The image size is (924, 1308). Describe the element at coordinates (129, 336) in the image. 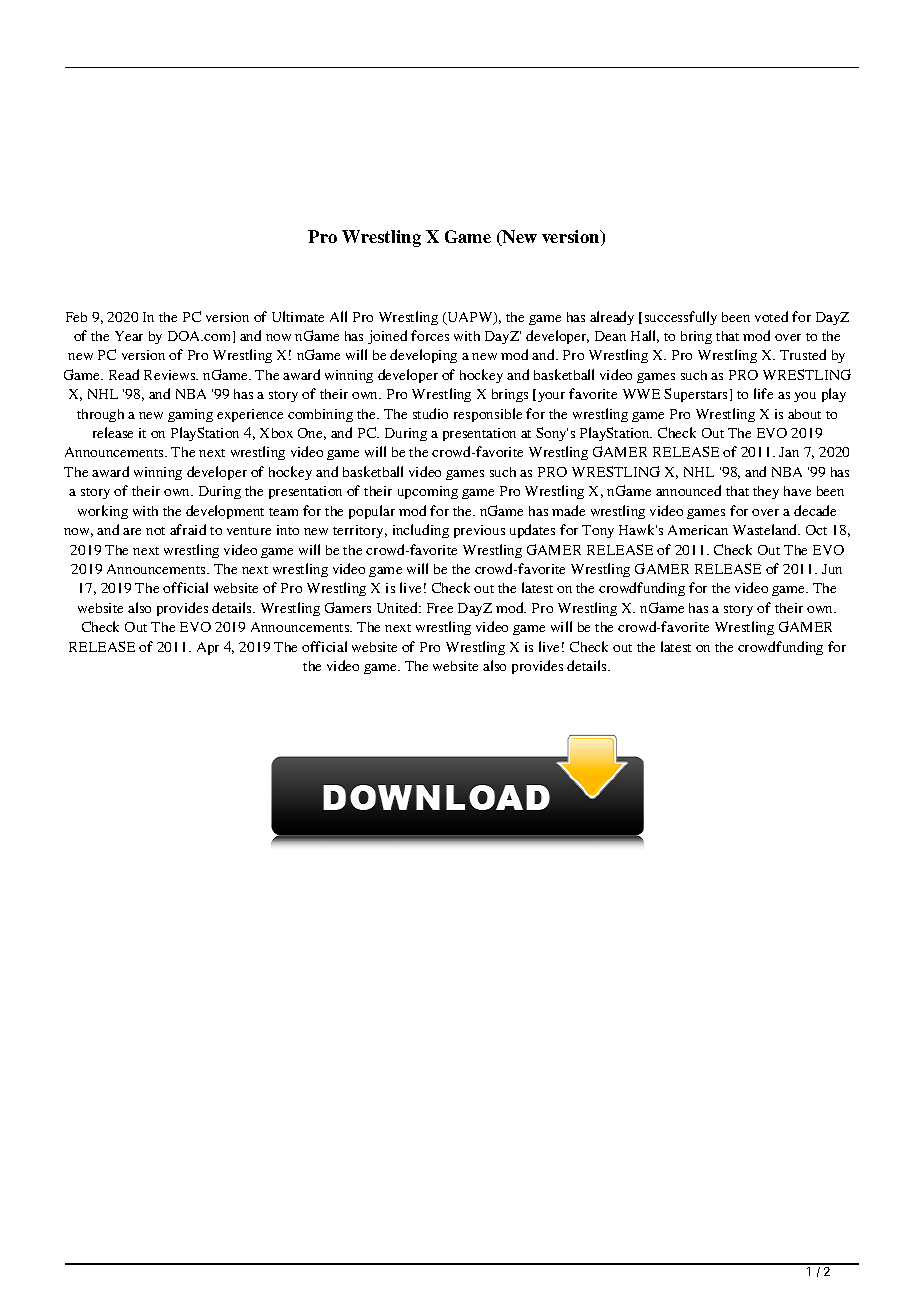

I see `Year` at that location.
